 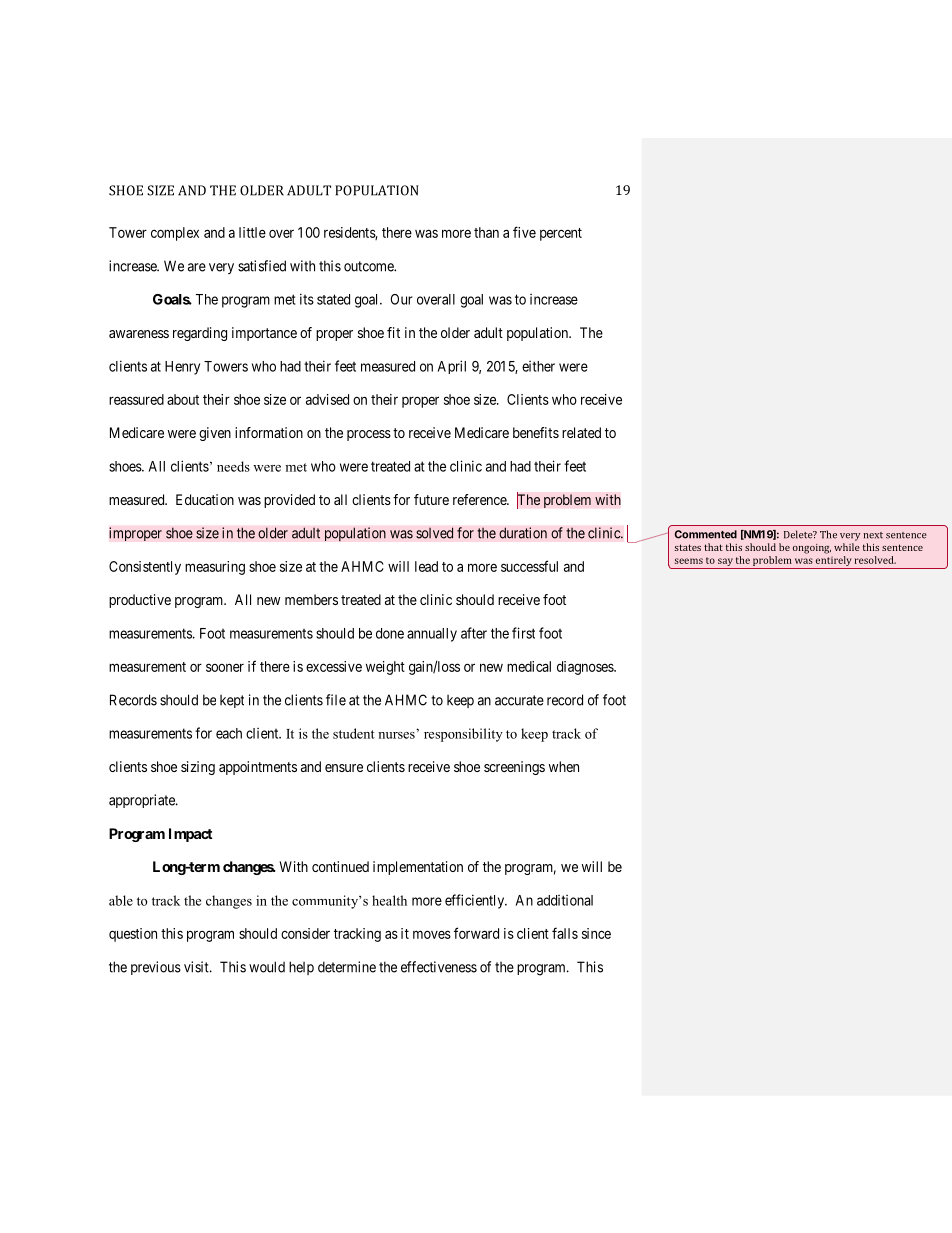 What do you see at coordinates (725, 562) in the screenshot?
I see `say` at bounding box center [725, 562].
